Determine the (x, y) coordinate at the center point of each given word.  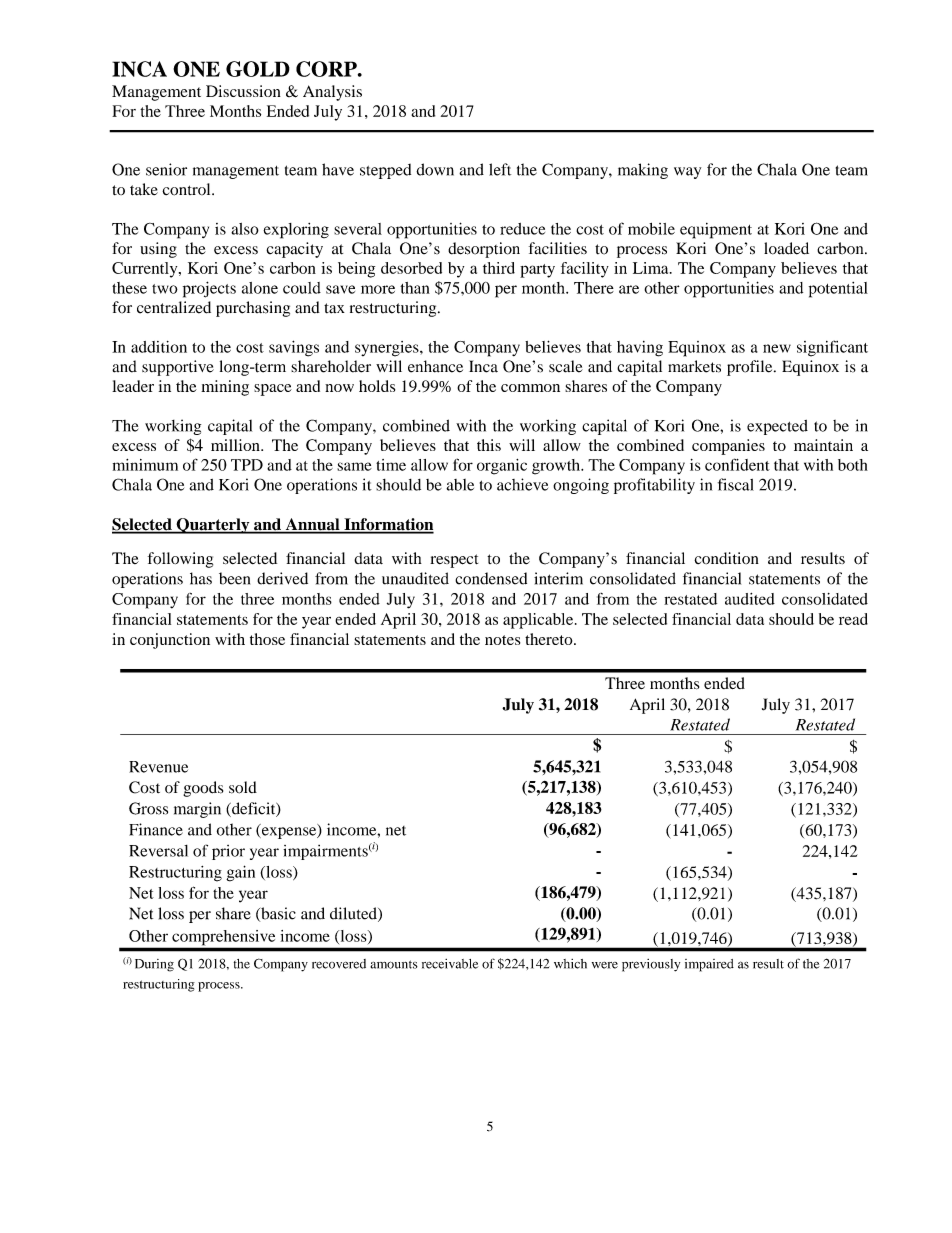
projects (209, 289)
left (500, 169)
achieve (522, 484)
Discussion (243, 91)
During (154, 965)
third (499, 268)
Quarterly (213, 526)
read (853, 619)
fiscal (736, 484)
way (687, 173)
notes (502, 640)
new (777, 348)
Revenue (158, 767)
